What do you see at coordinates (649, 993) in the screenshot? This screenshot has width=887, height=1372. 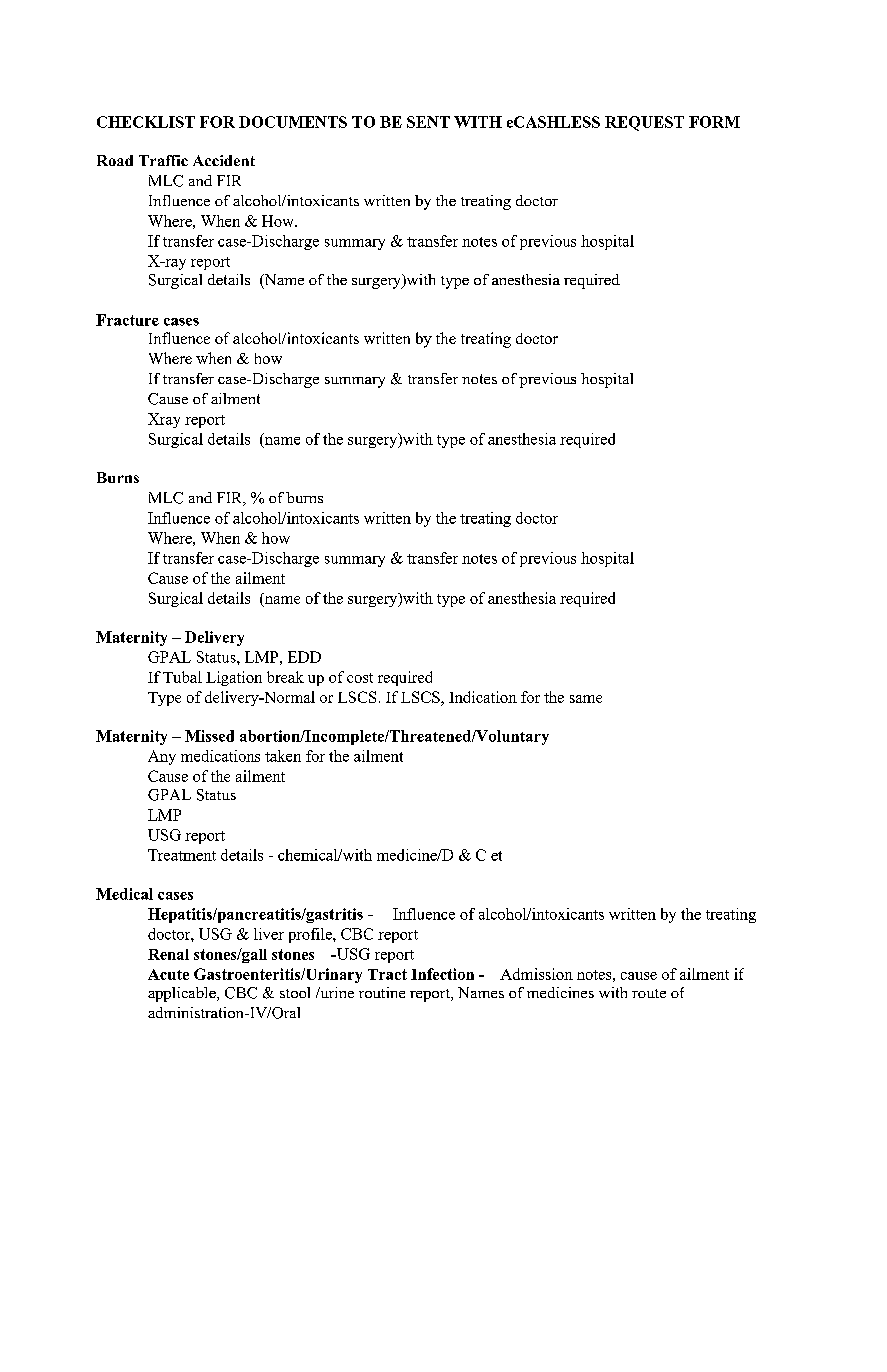 I see `route` at bounding box center [649, 993].
